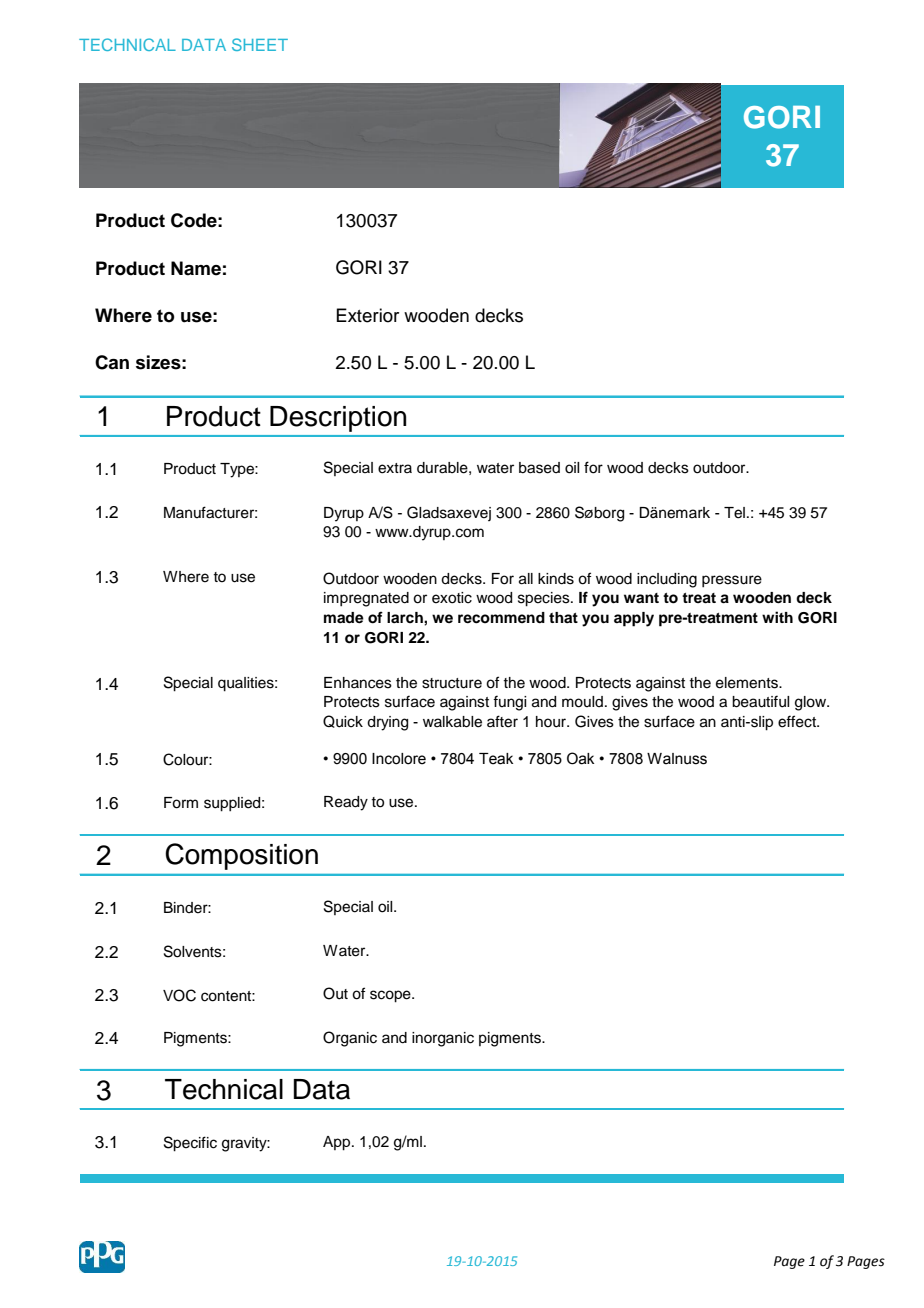  Describe the element at coordinates (181, 803) in the image. I see `Form` at that location.
